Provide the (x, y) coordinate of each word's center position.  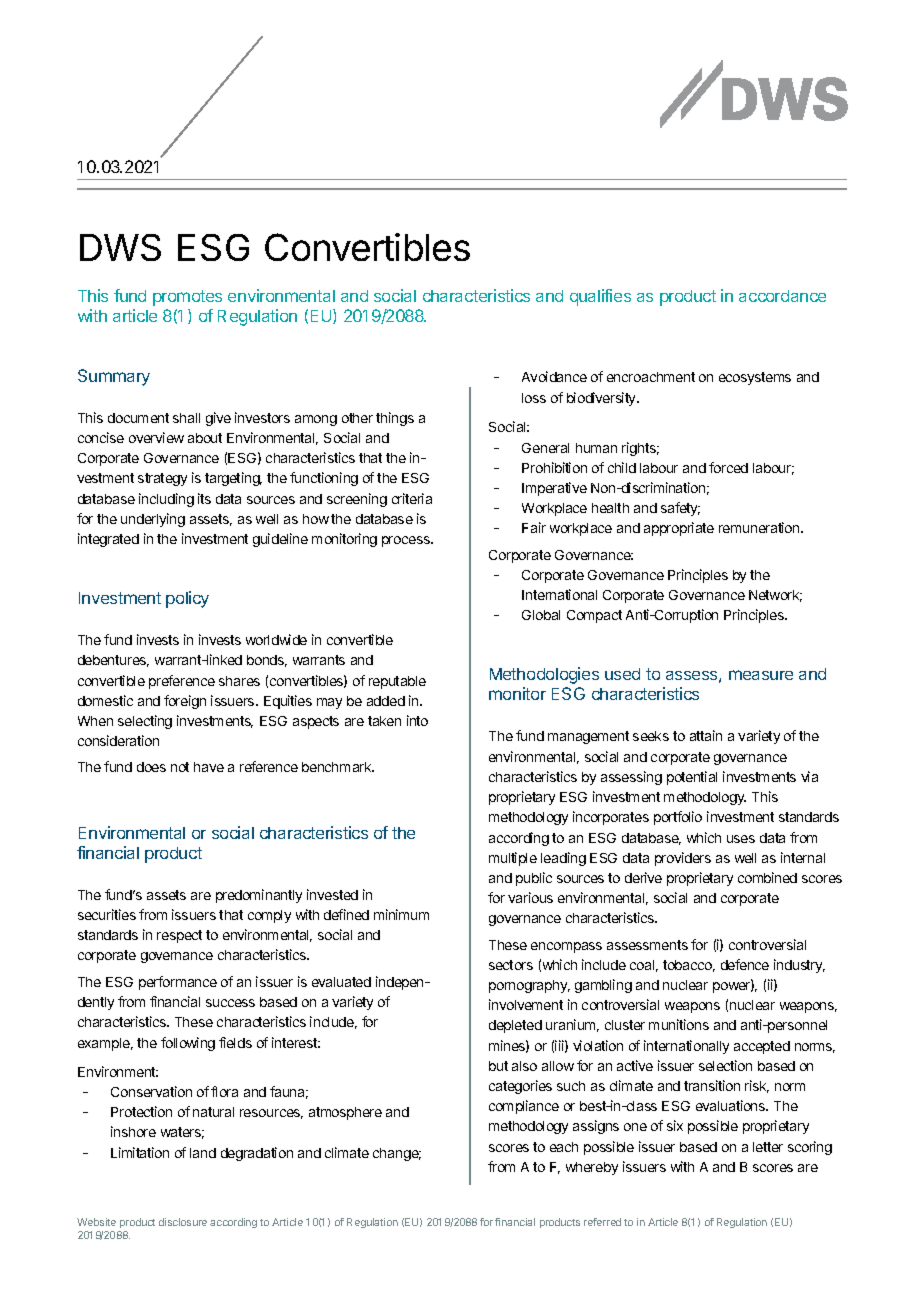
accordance (782, 296)
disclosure (183, 1222)
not (180, 767)
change (397, 1154)
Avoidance (554, 376)
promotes (187, 298)
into (417, 720)
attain (706, 735)
